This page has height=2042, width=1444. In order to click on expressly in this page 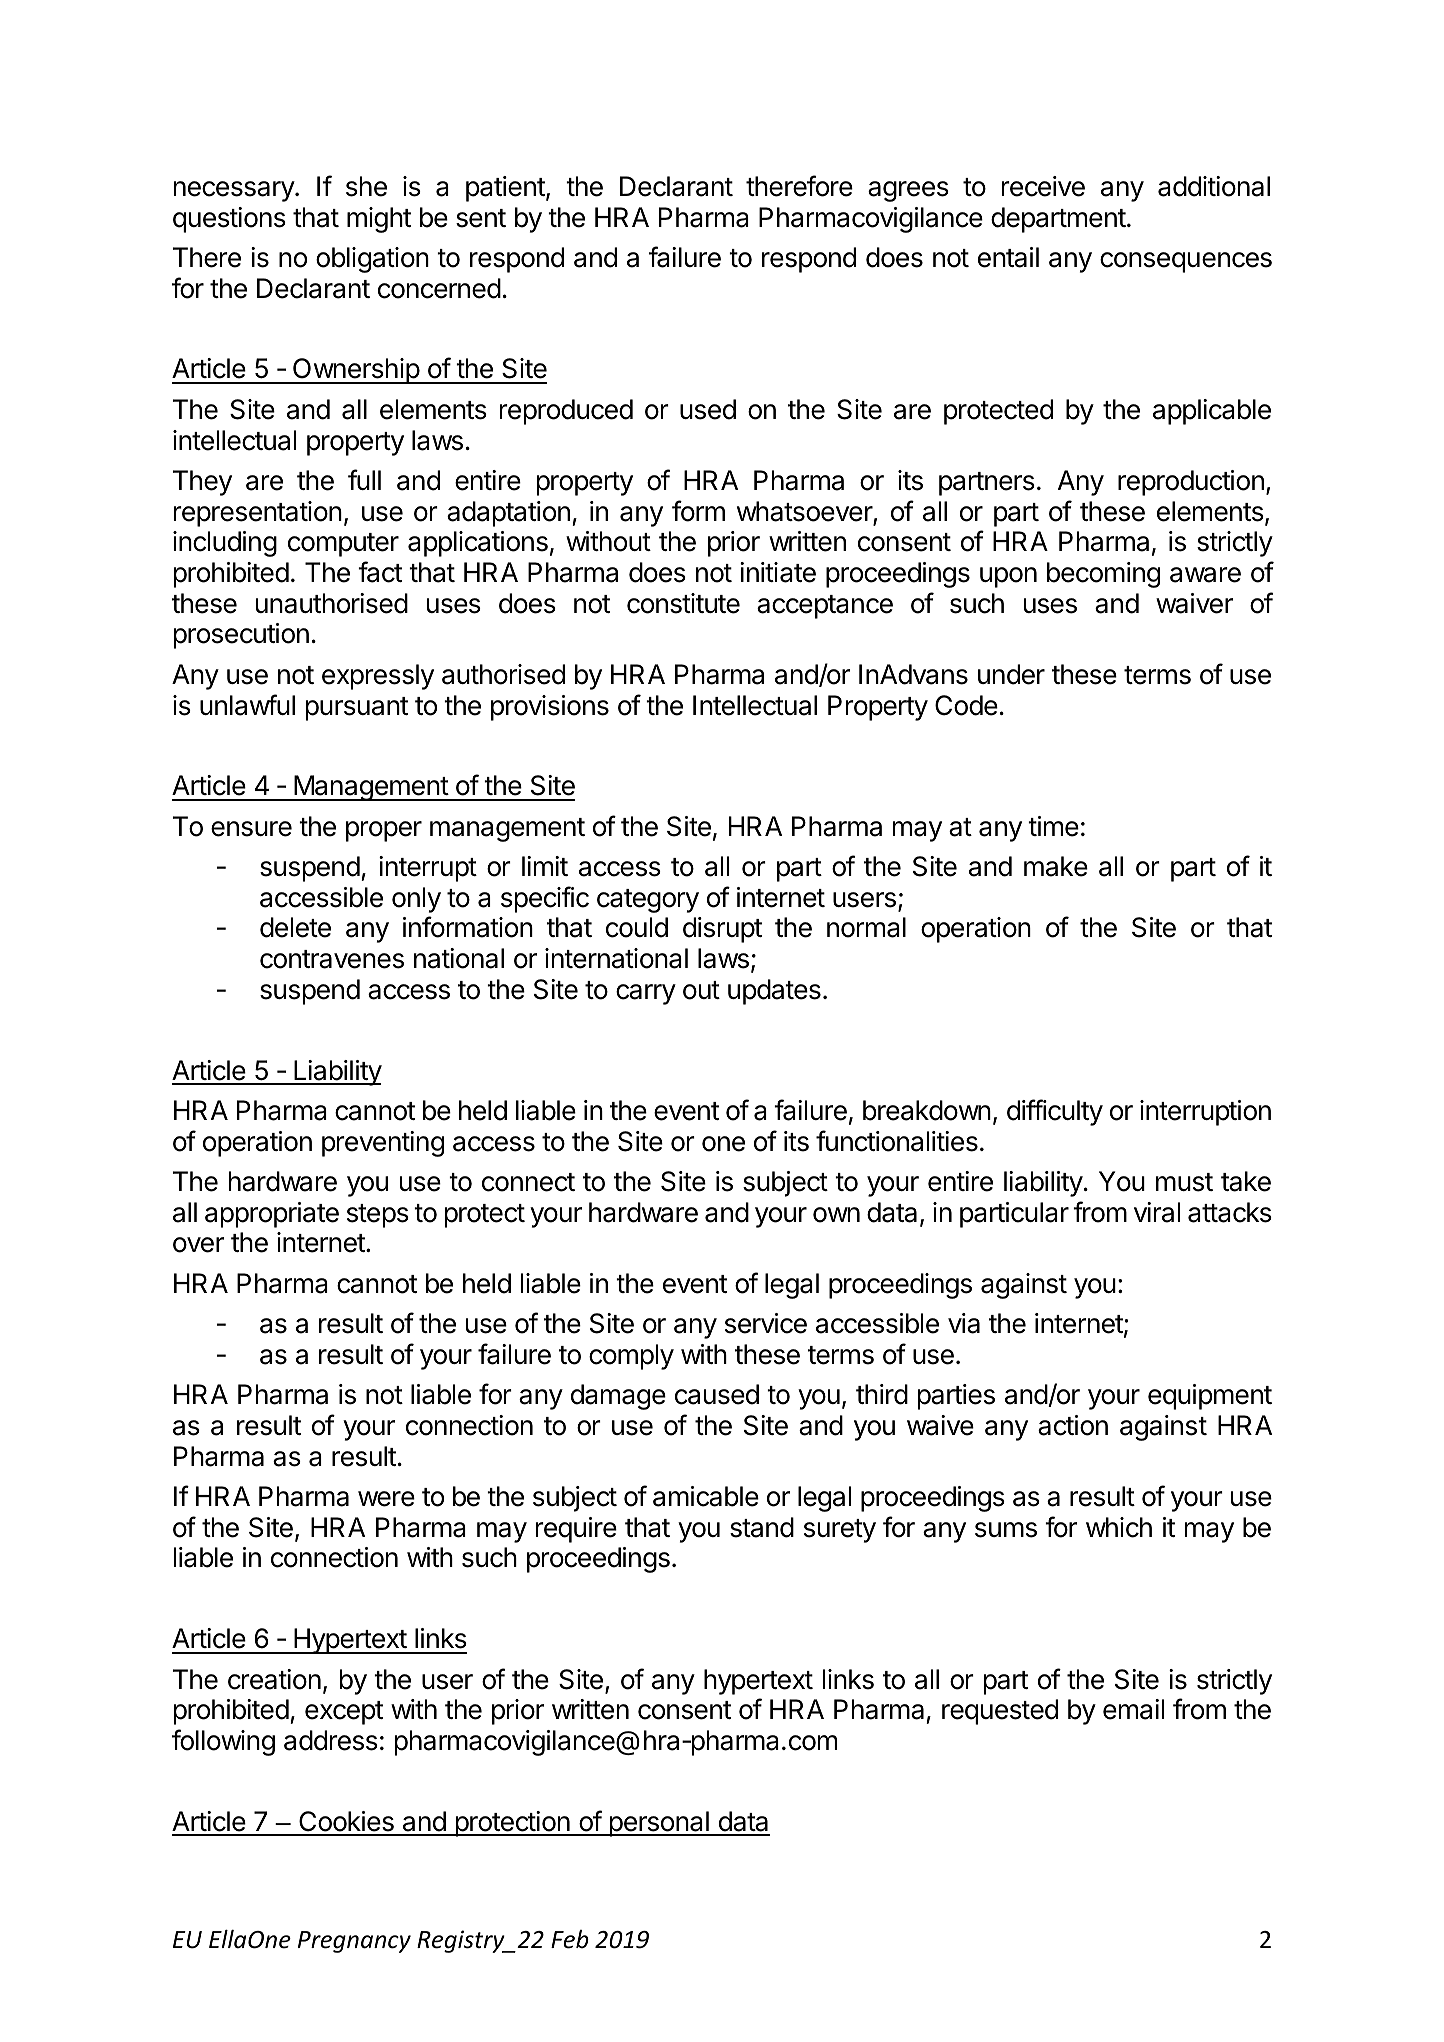, I will do `click(378, 677)`.
